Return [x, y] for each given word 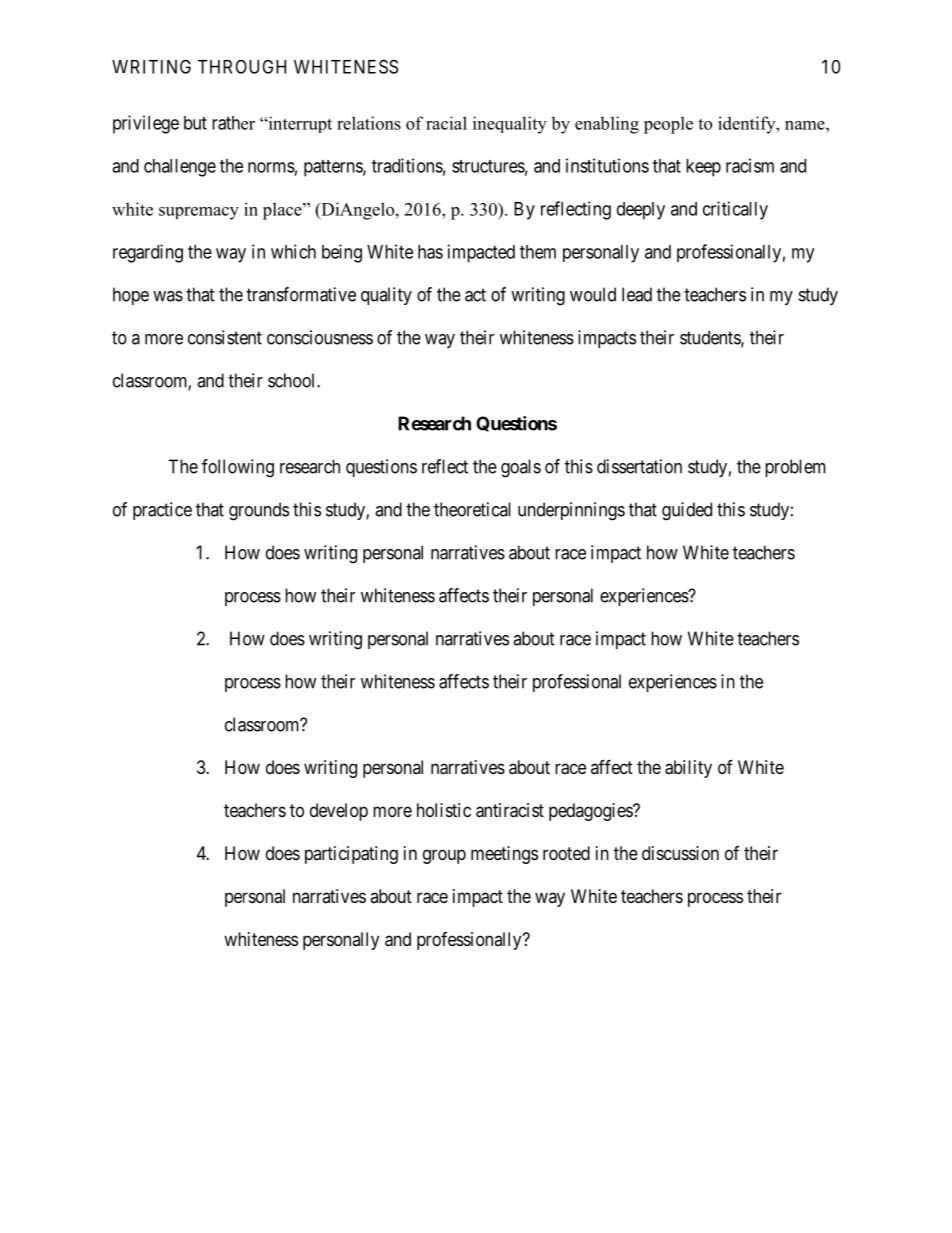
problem [795, 468]
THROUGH [242, 66]
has [430, 252]
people [668, 125]
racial [446, 123]
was [168, 296]
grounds [259, 511]
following [238, 468]
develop [339, 812]
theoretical [472, 509]
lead [637, 294]
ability [688, 769]
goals [521, 468]
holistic [444, 810]
